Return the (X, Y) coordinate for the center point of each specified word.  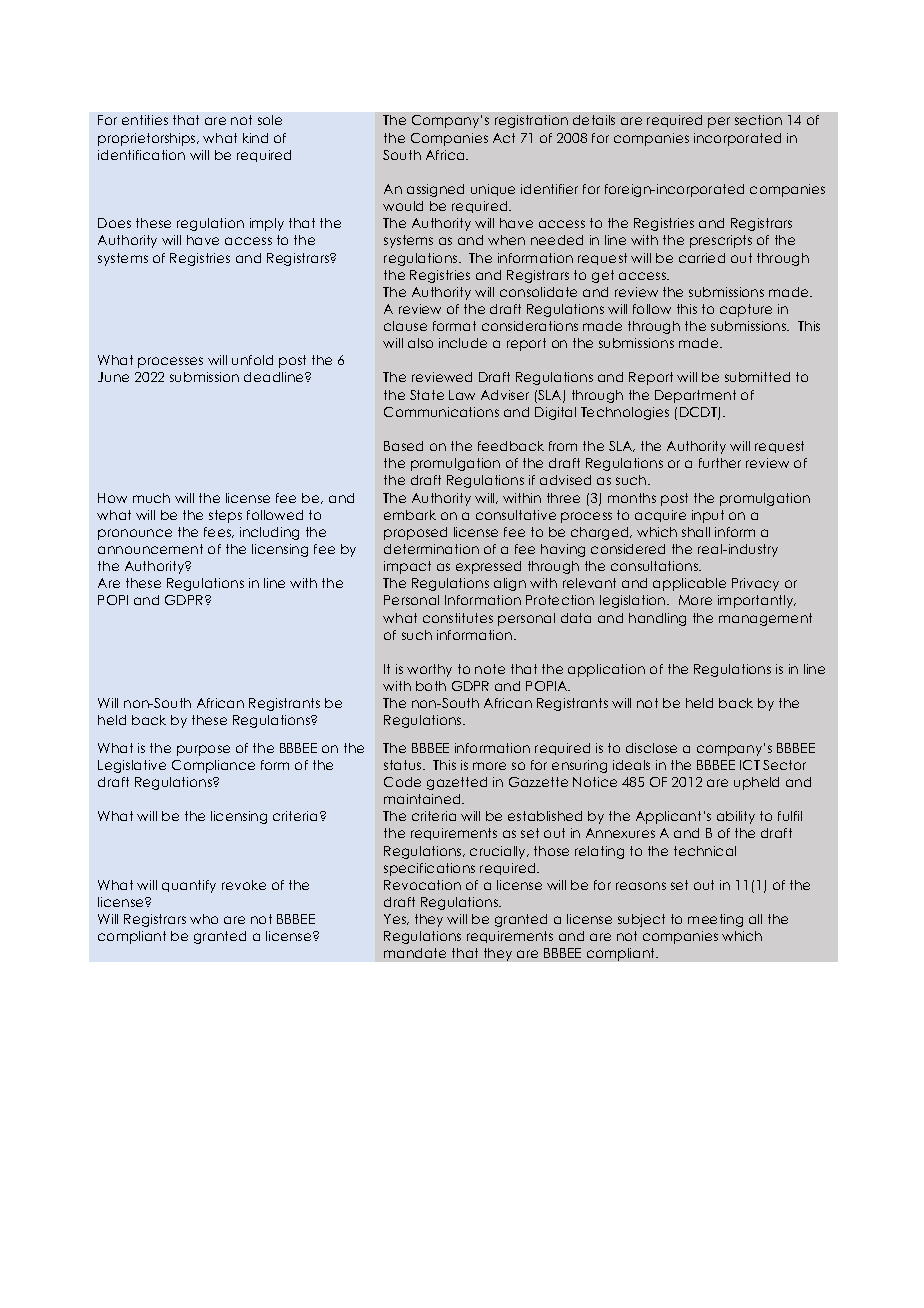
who (204, 919)
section (758, 120)
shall (696, 532)
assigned (435, 190)
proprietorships (148, 139)
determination (431, 549)
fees (218, 532)
